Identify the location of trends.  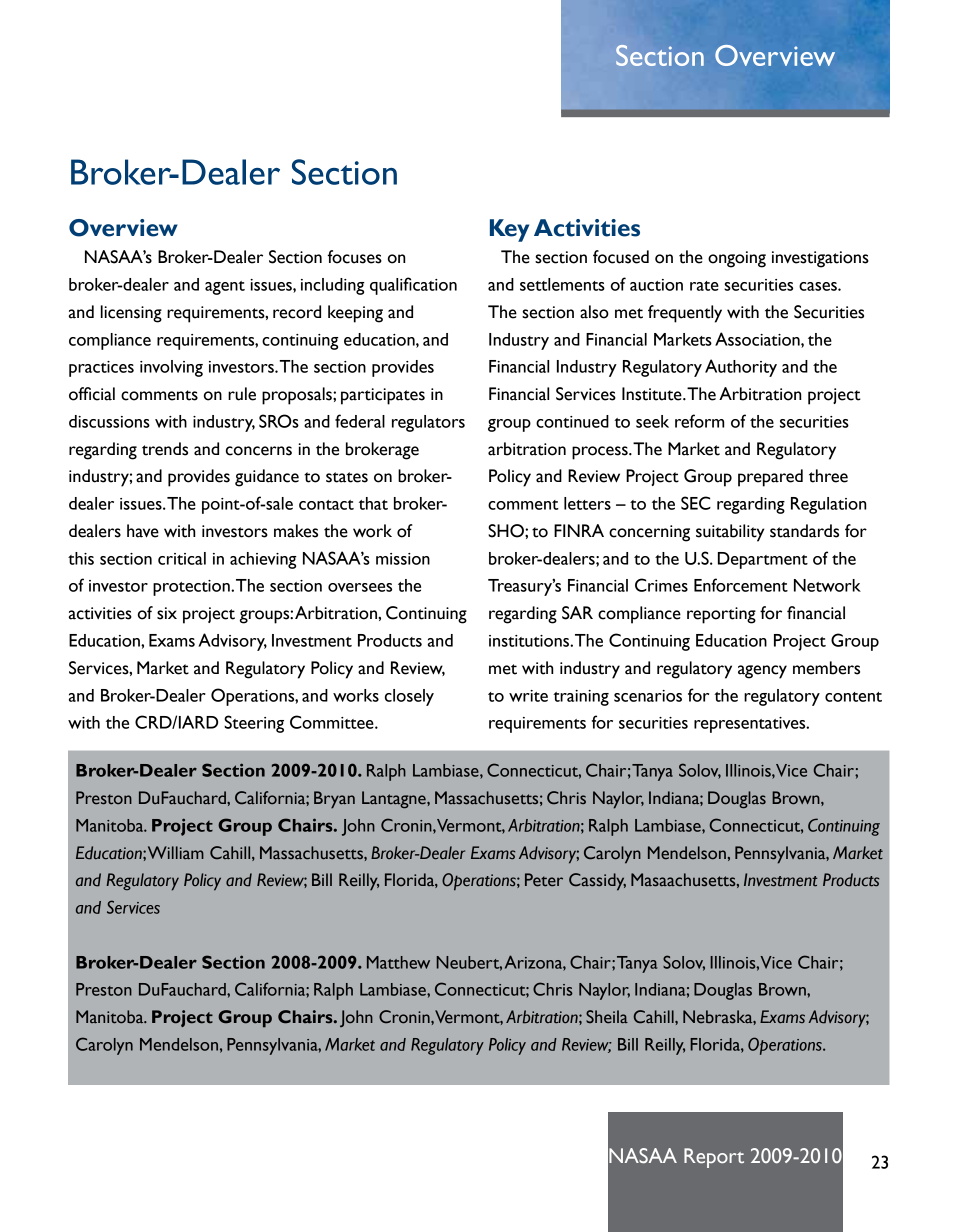
(165, 449).
